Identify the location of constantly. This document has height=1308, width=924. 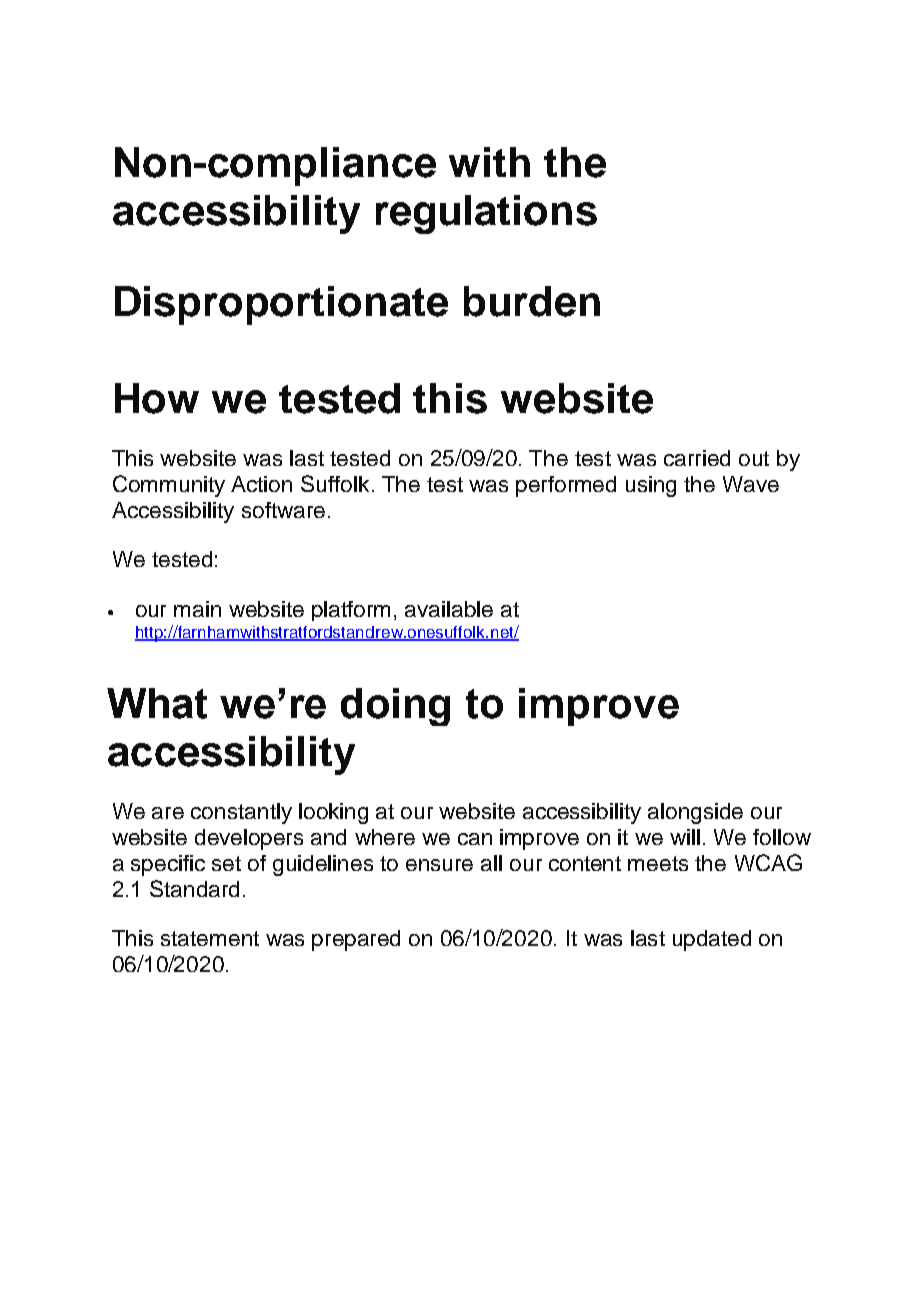
(241, 813).
